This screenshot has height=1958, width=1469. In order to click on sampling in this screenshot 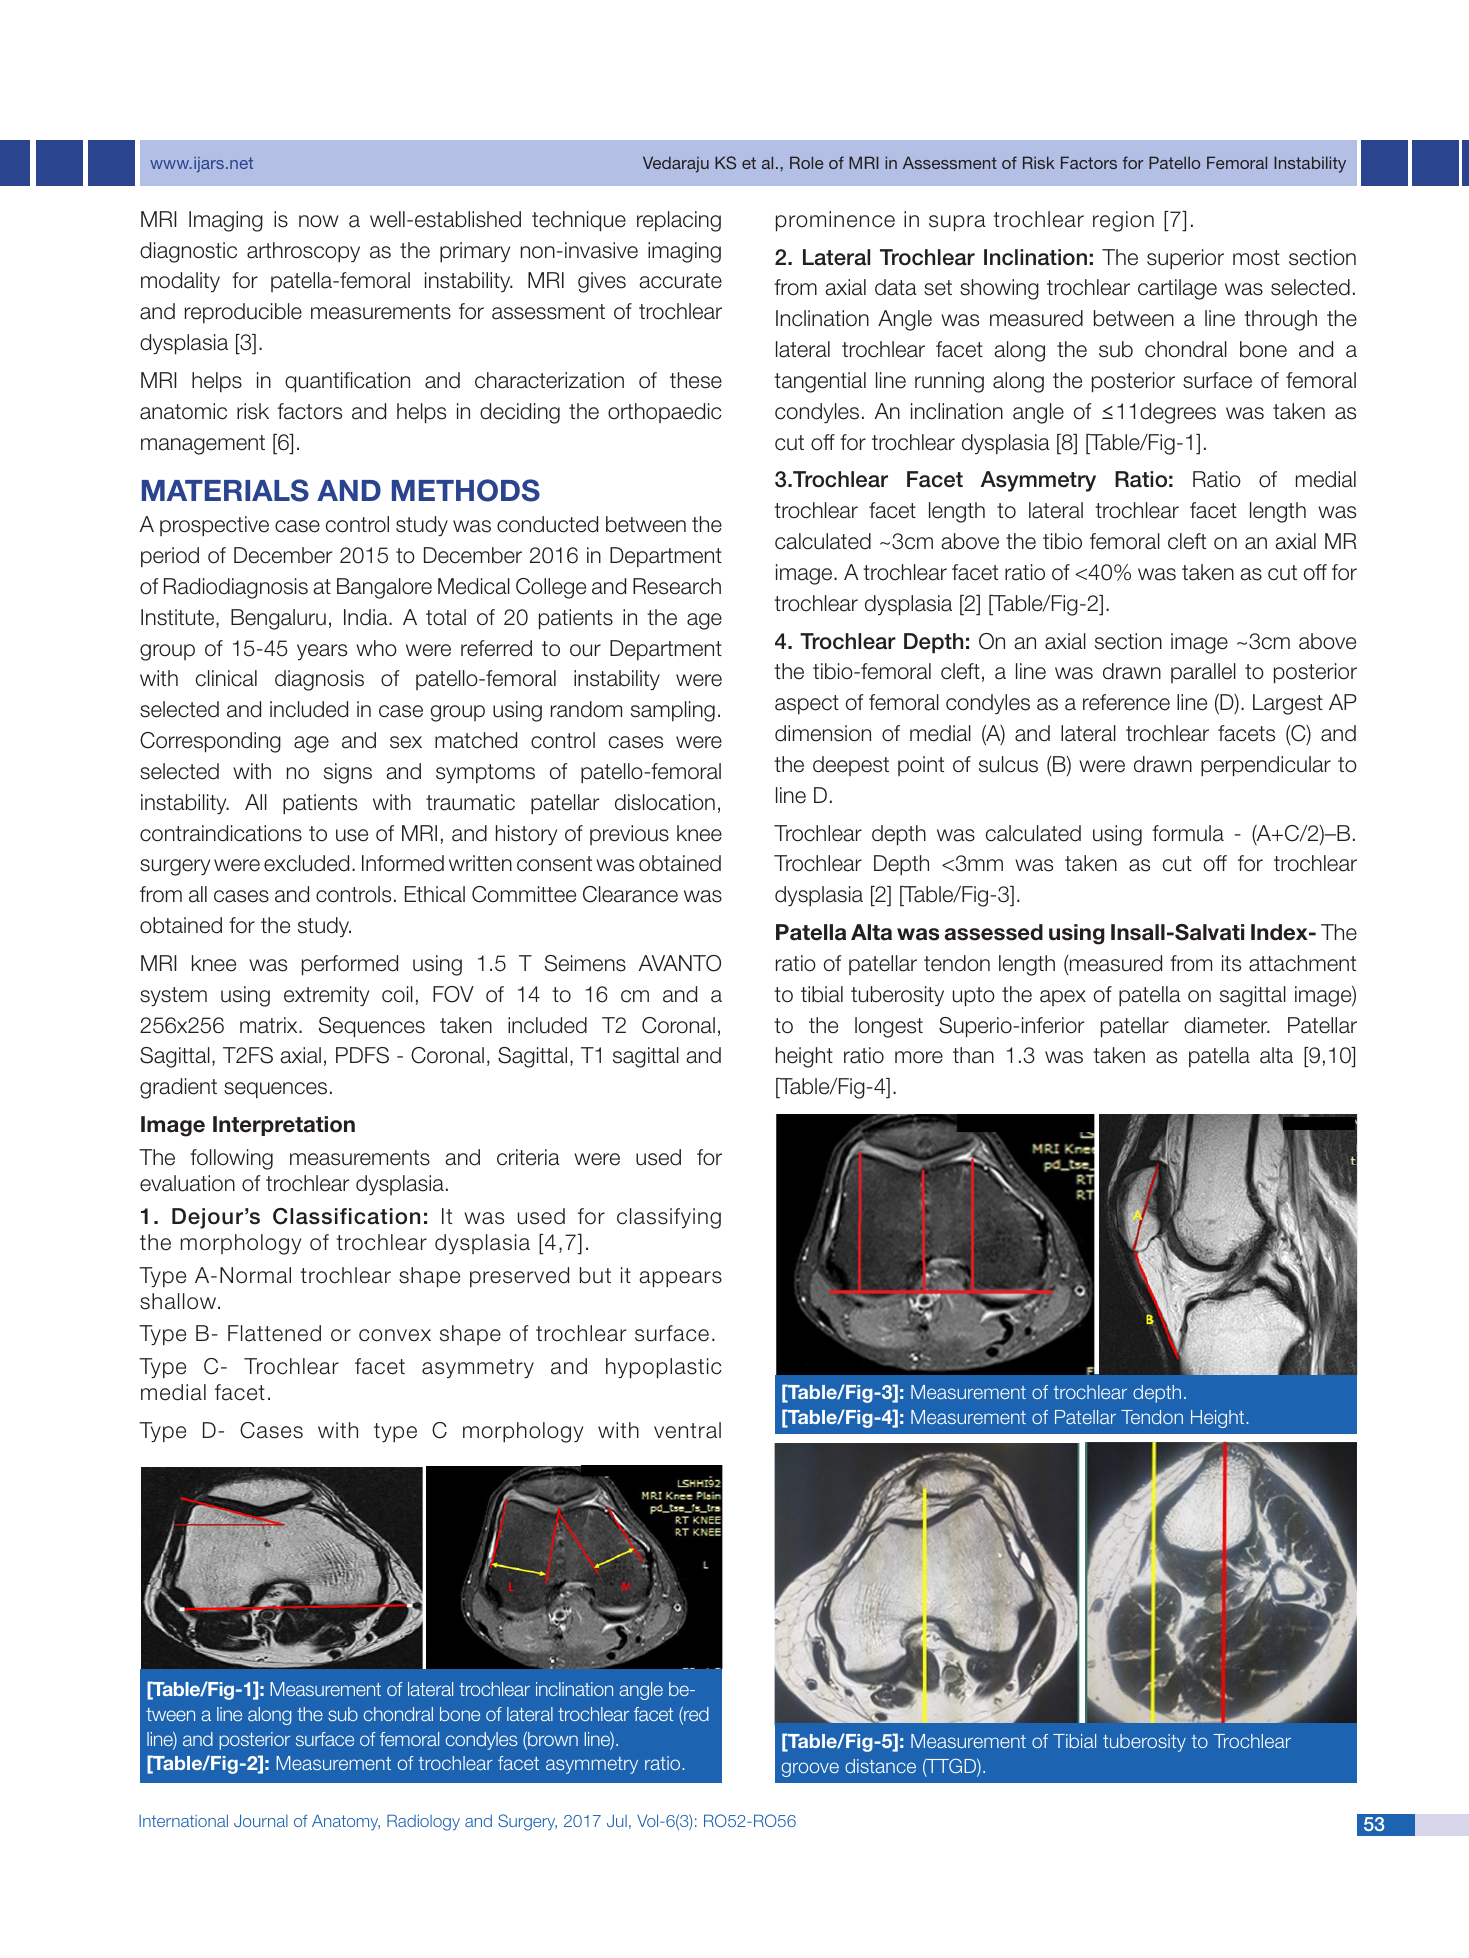, I will do `click(673, 711)`.
